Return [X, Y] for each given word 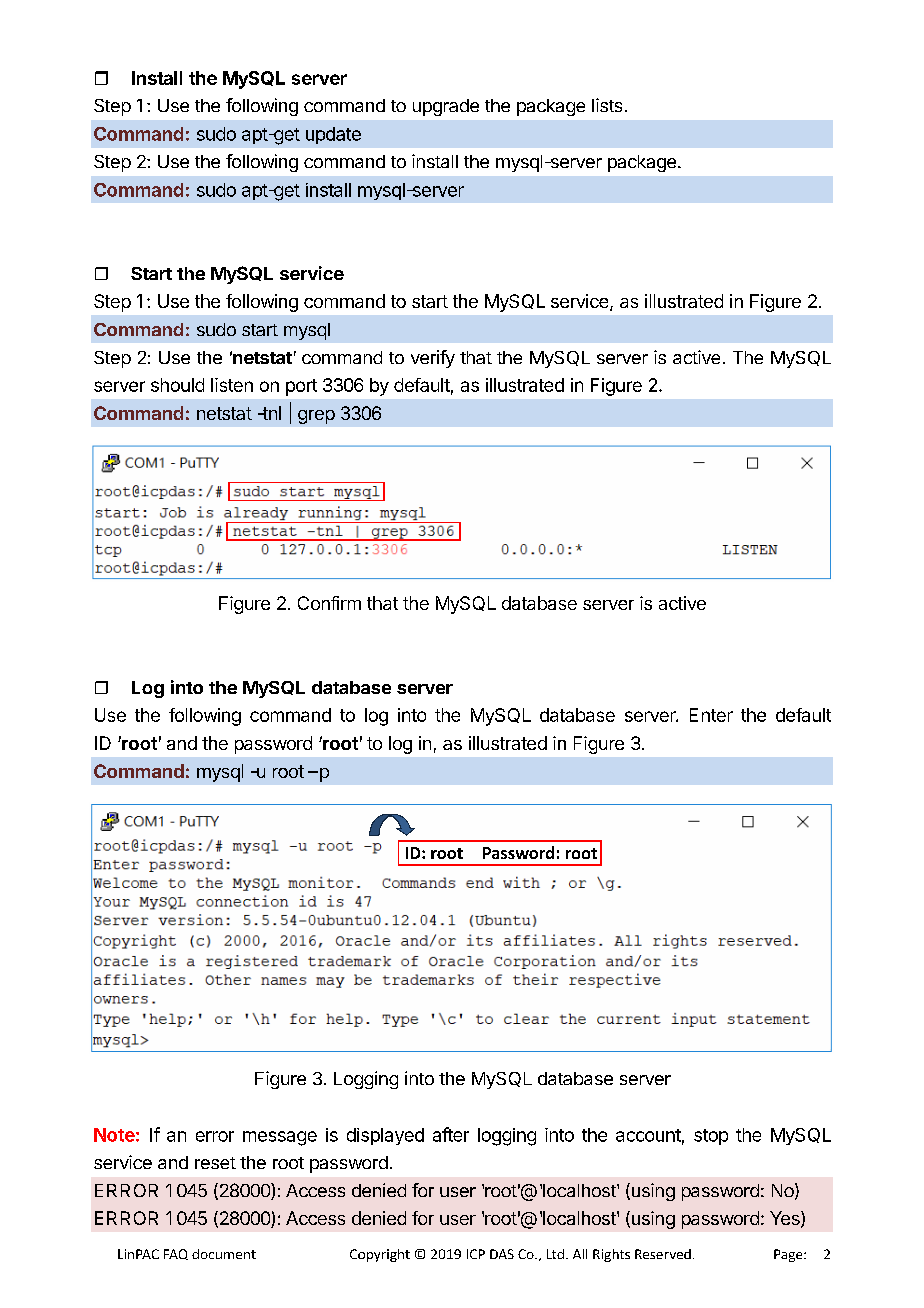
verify [433, 359]
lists [607, 105]
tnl [270, 413]
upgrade [446, 107]
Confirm [329, 603]
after [451, 1134]
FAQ [176, 1254]
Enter [711, 715]
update [333, 135]
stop [711, 1137]
